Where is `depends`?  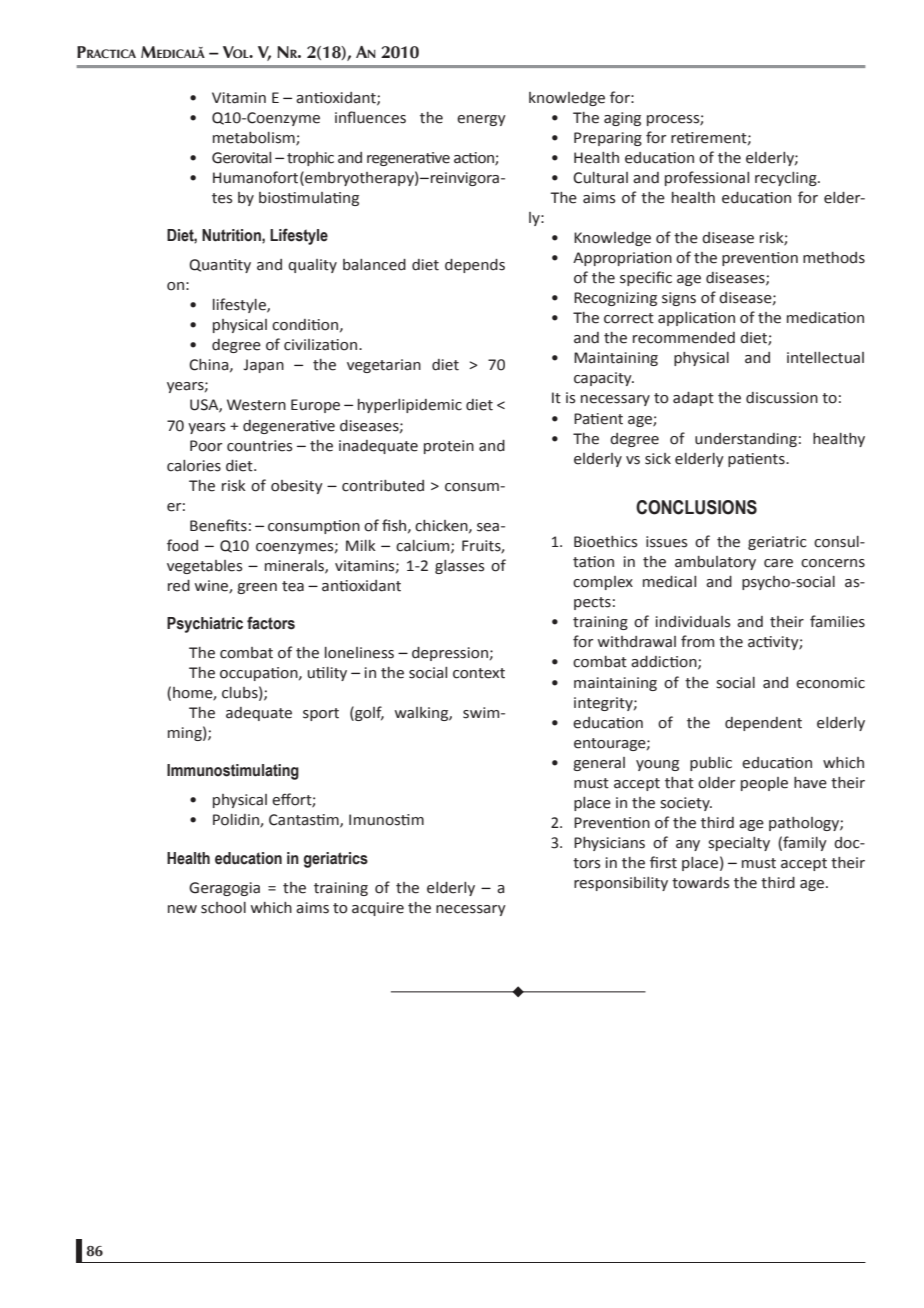
depends is located at coordinates (475, 266).
